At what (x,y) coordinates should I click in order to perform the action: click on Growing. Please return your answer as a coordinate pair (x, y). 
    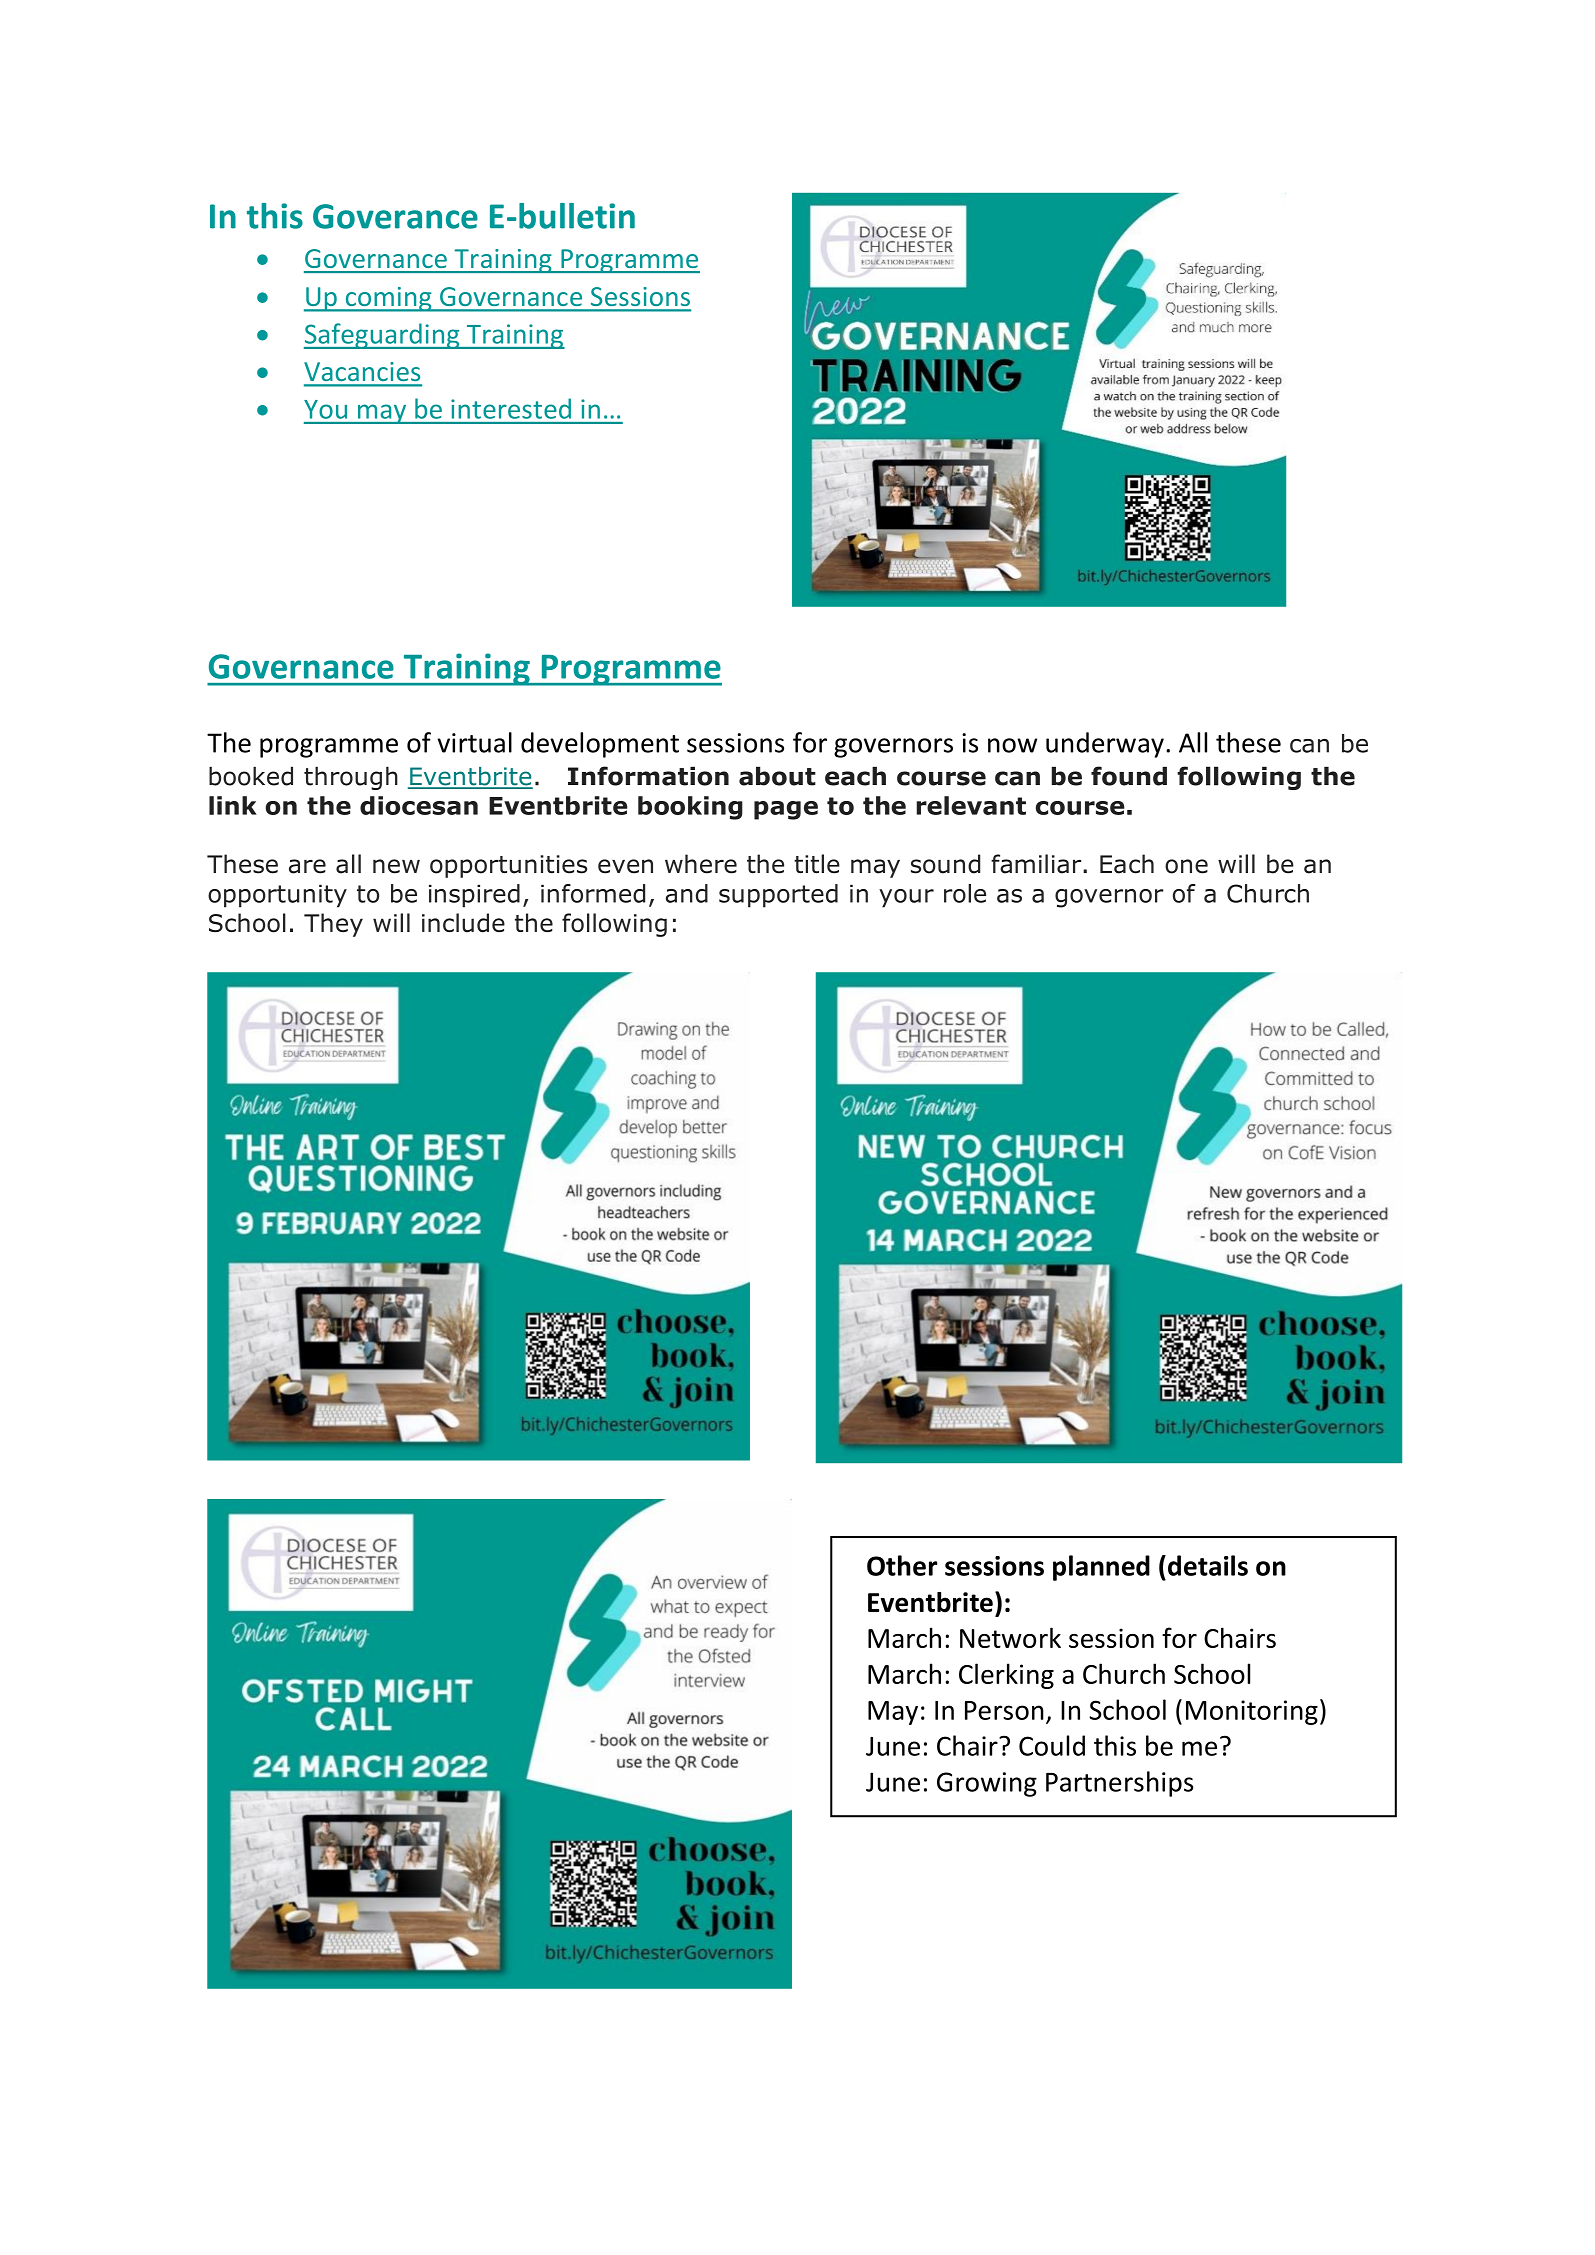
    Looking at the image, I should click on (987, 1784).
